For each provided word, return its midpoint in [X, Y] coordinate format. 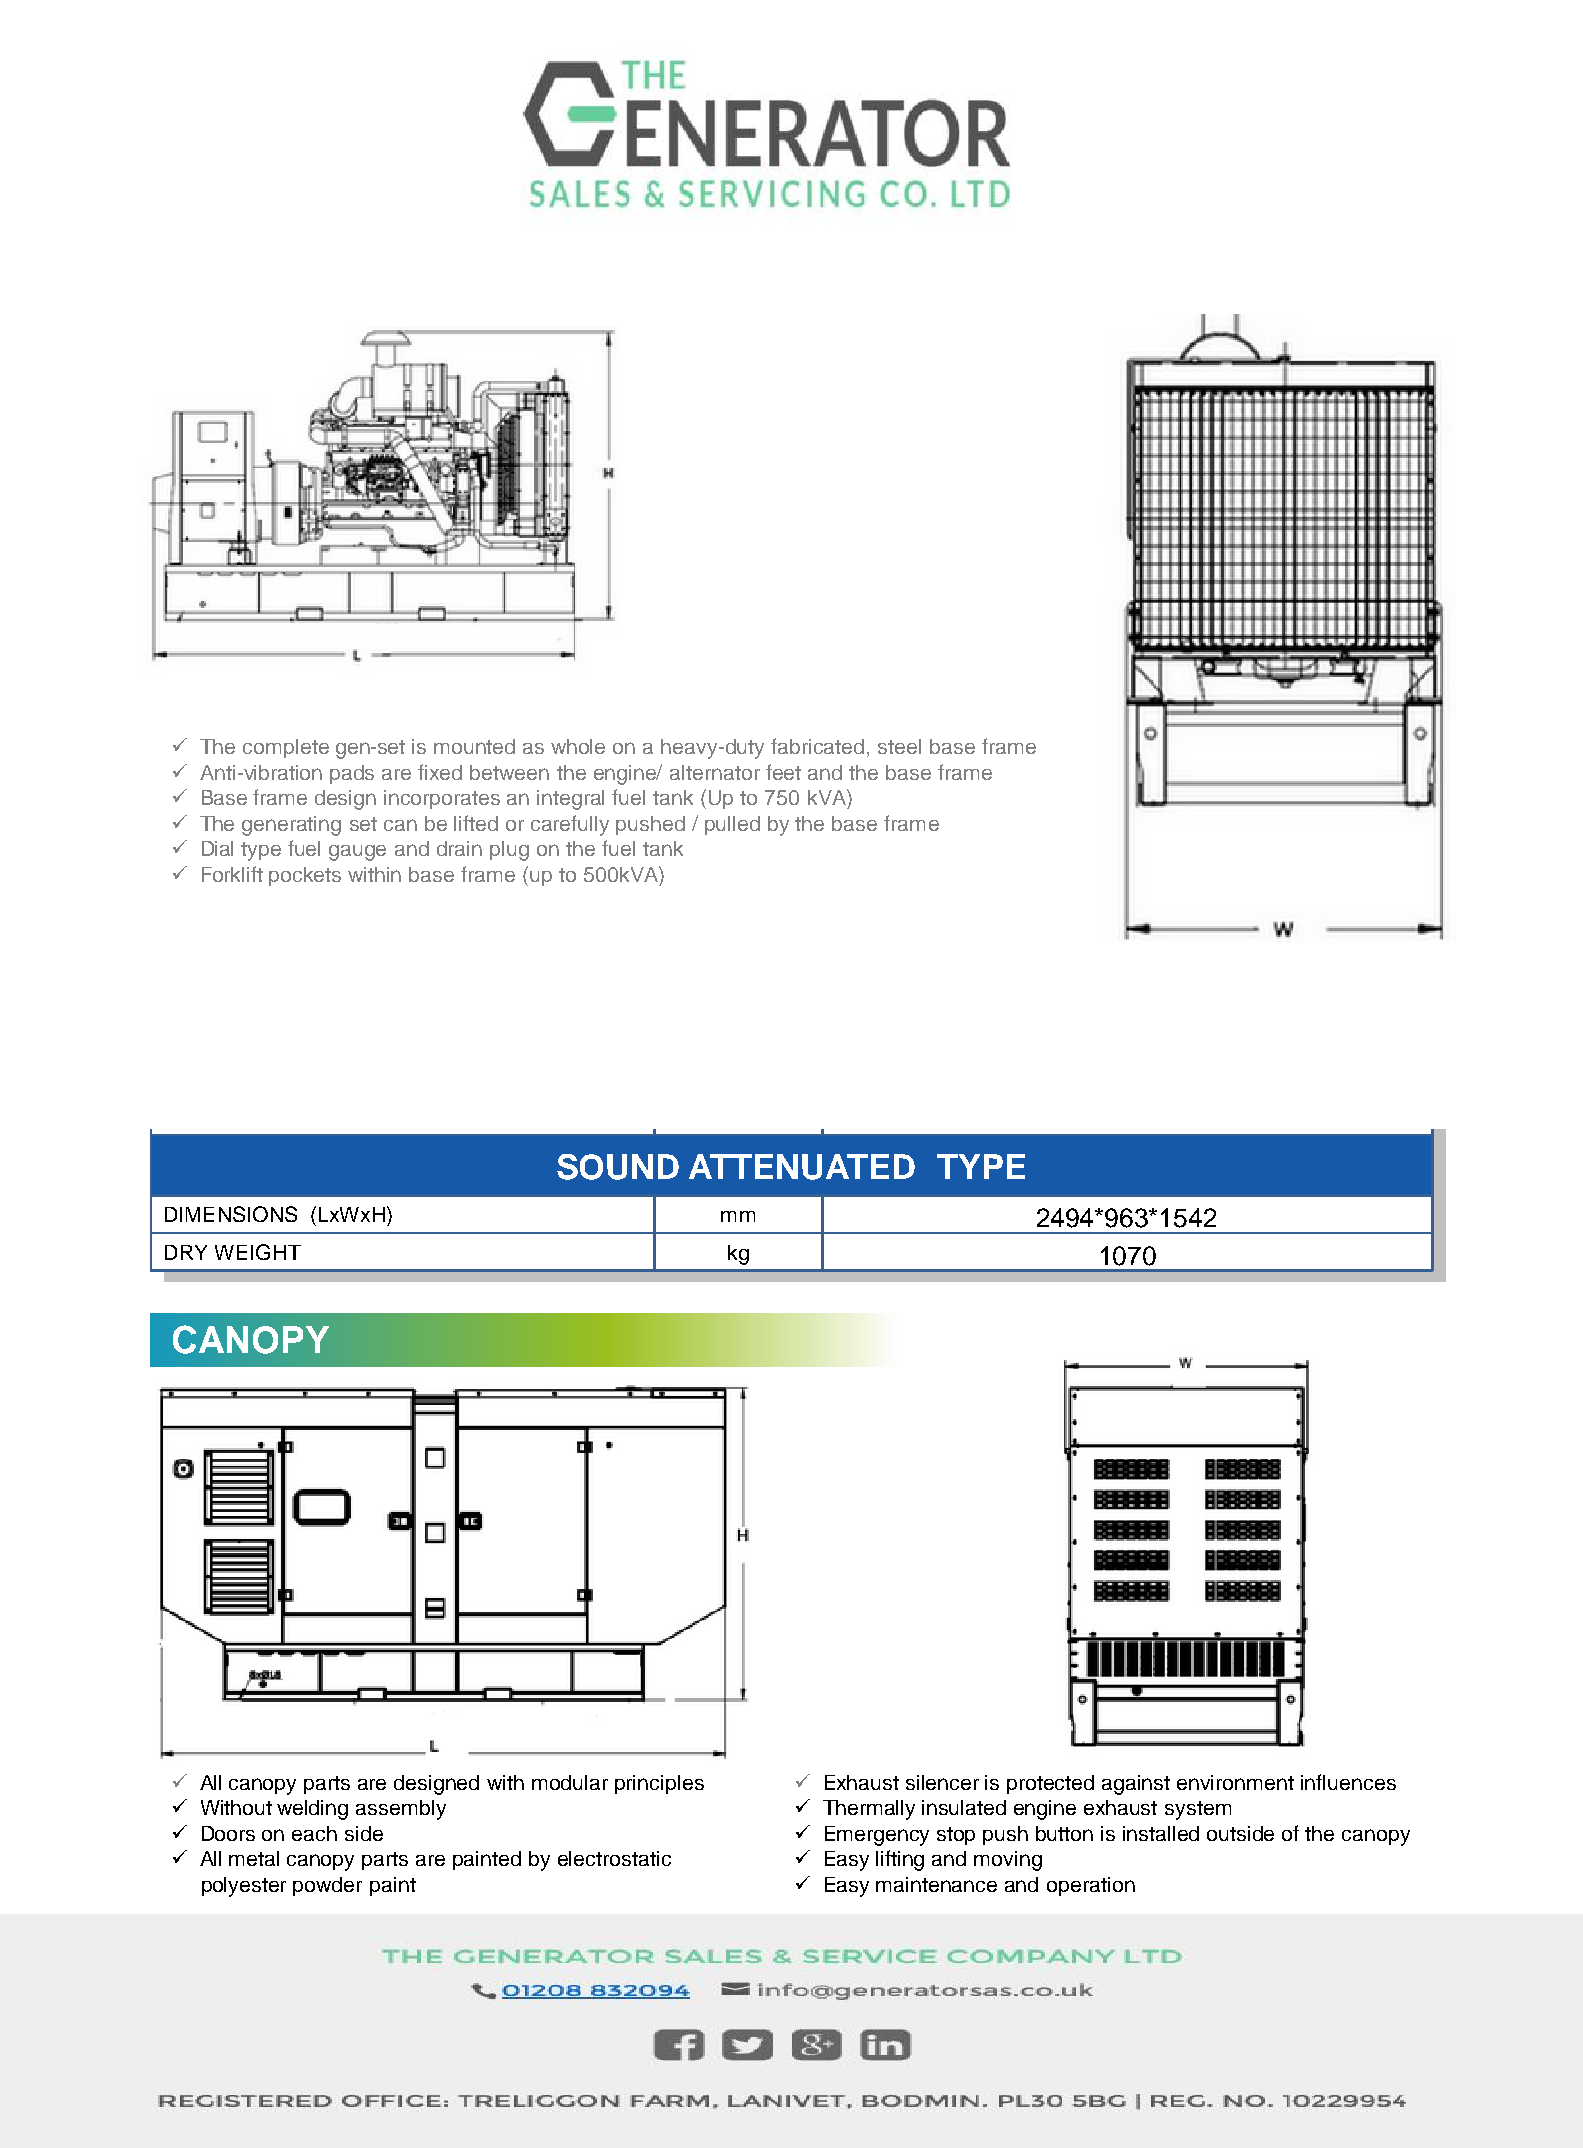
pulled [732, 825]
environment [1235, 1782]
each [314, 1833]
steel [899, 746]
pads [352, 774]
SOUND [618, 1167]
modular [570, 1782]
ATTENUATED [802, 1167]
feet [783, 772]
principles [659, 1784]
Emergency [877, 1836]
